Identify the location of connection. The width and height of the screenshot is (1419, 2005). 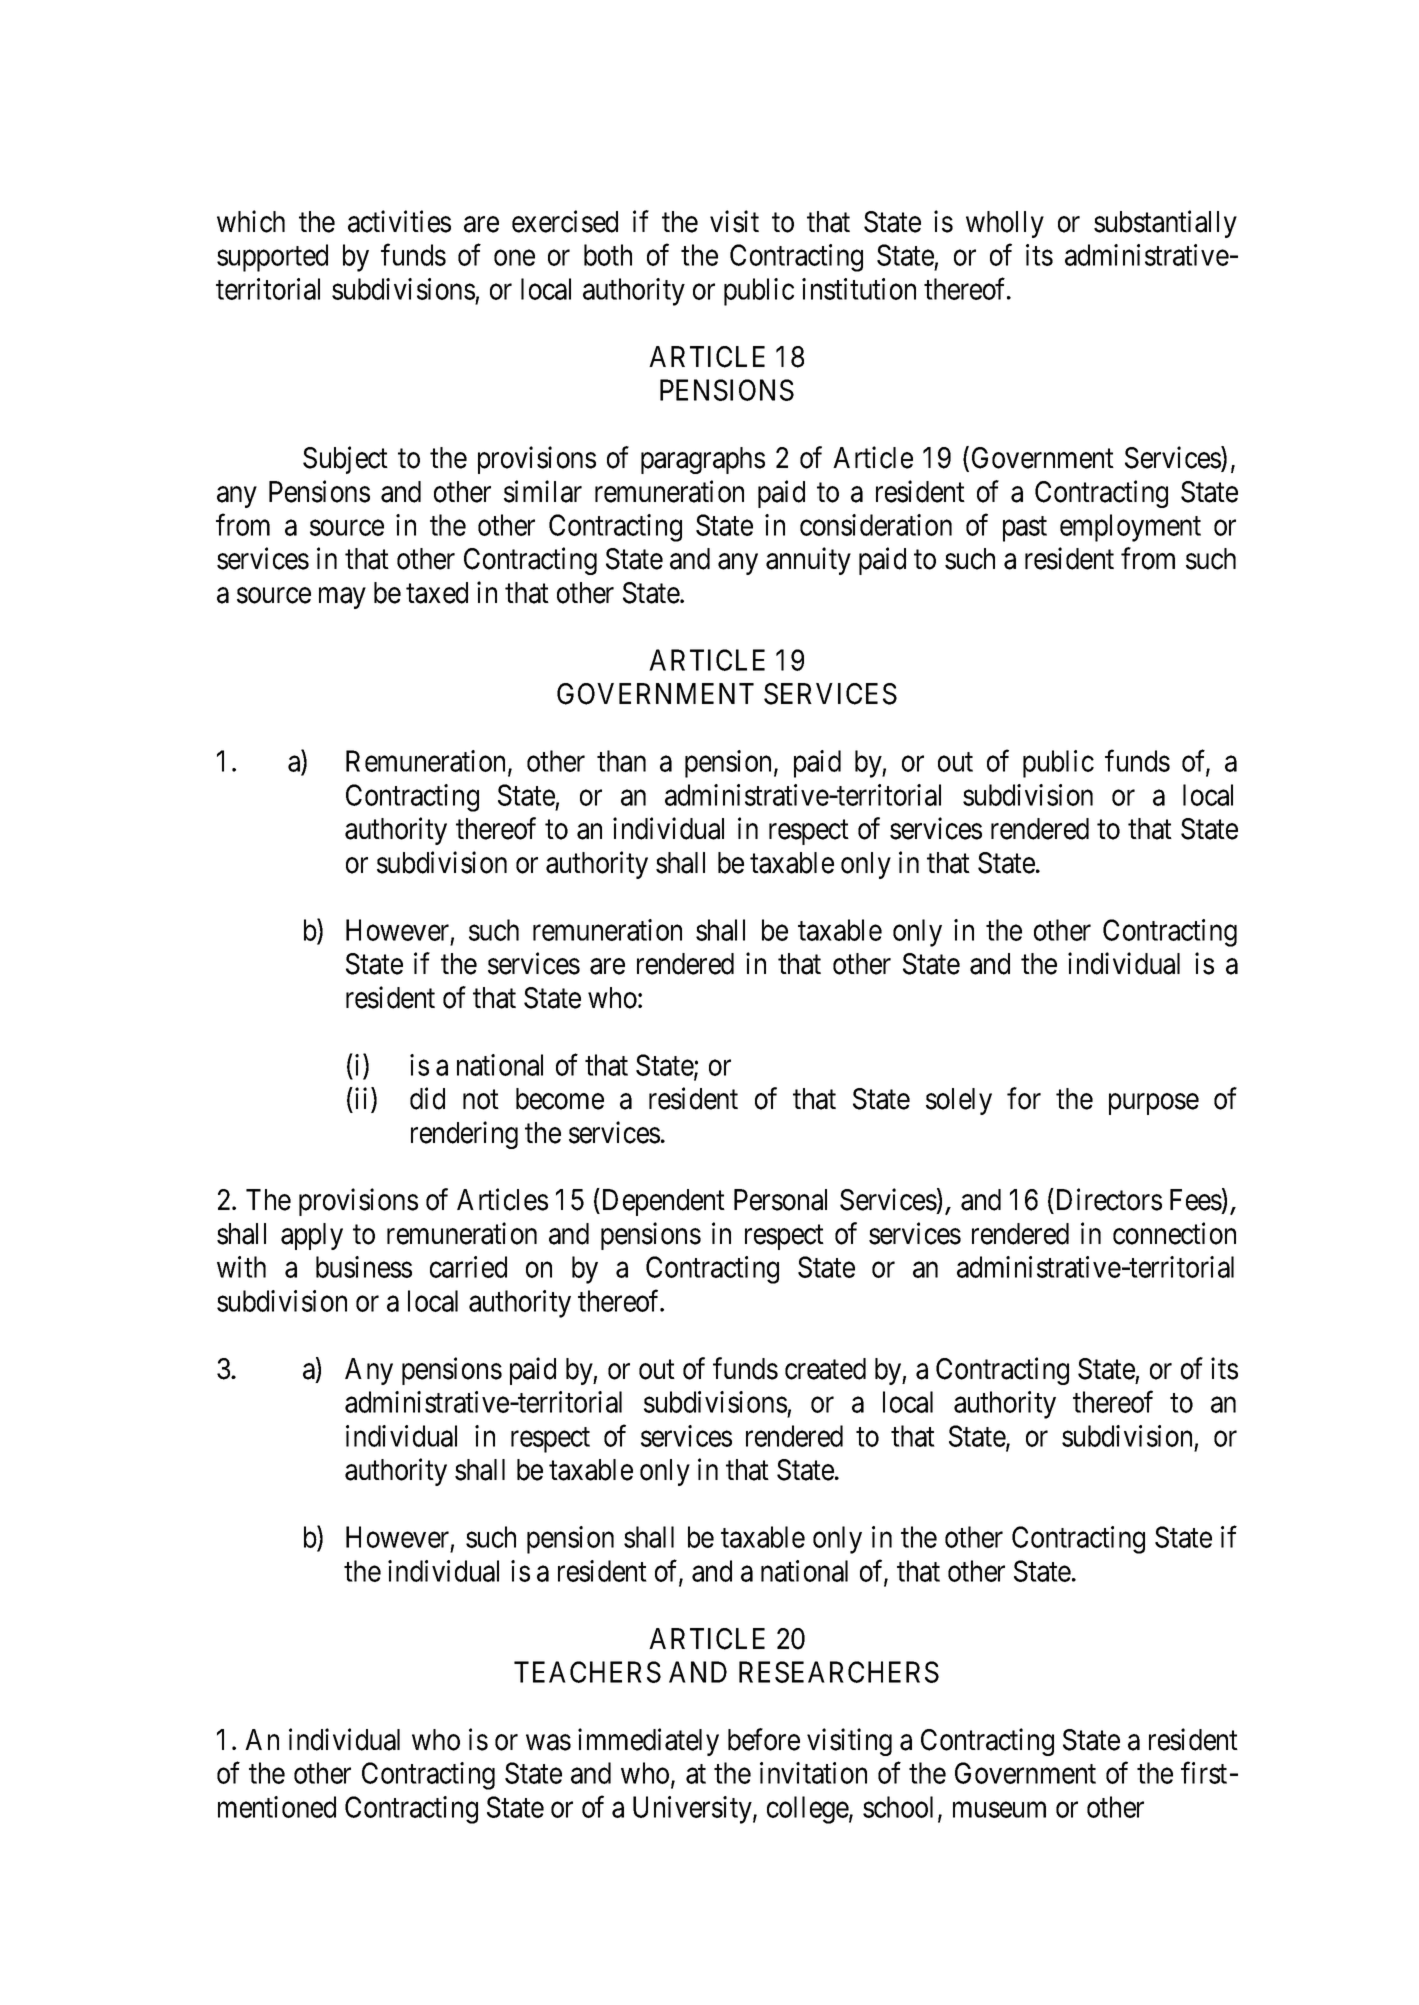
(1174, 1233).
